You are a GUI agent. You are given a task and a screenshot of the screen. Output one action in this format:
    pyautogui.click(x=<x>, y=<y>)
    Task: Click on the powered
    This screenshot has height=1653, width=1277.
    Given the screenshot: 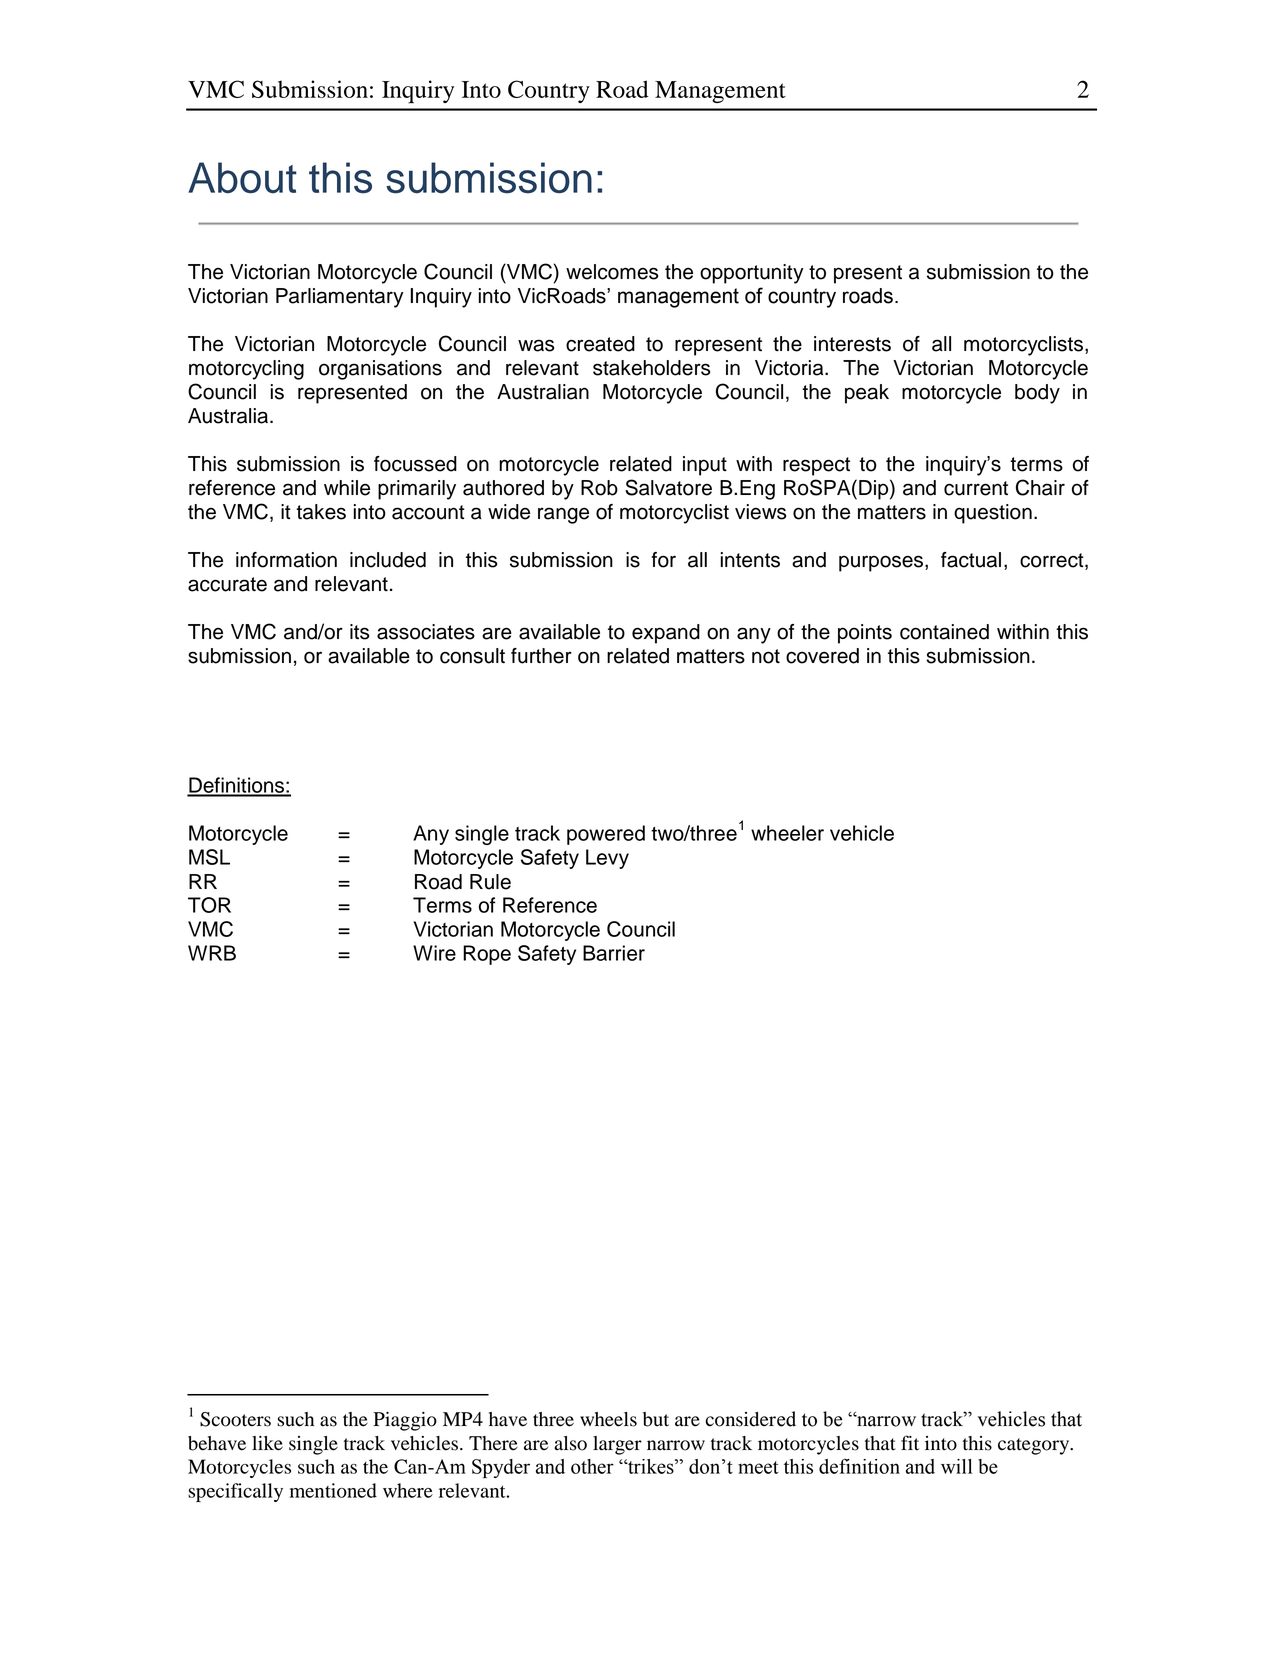 What is the action you would take?
    pyautogui.click(x=606, y=835)
